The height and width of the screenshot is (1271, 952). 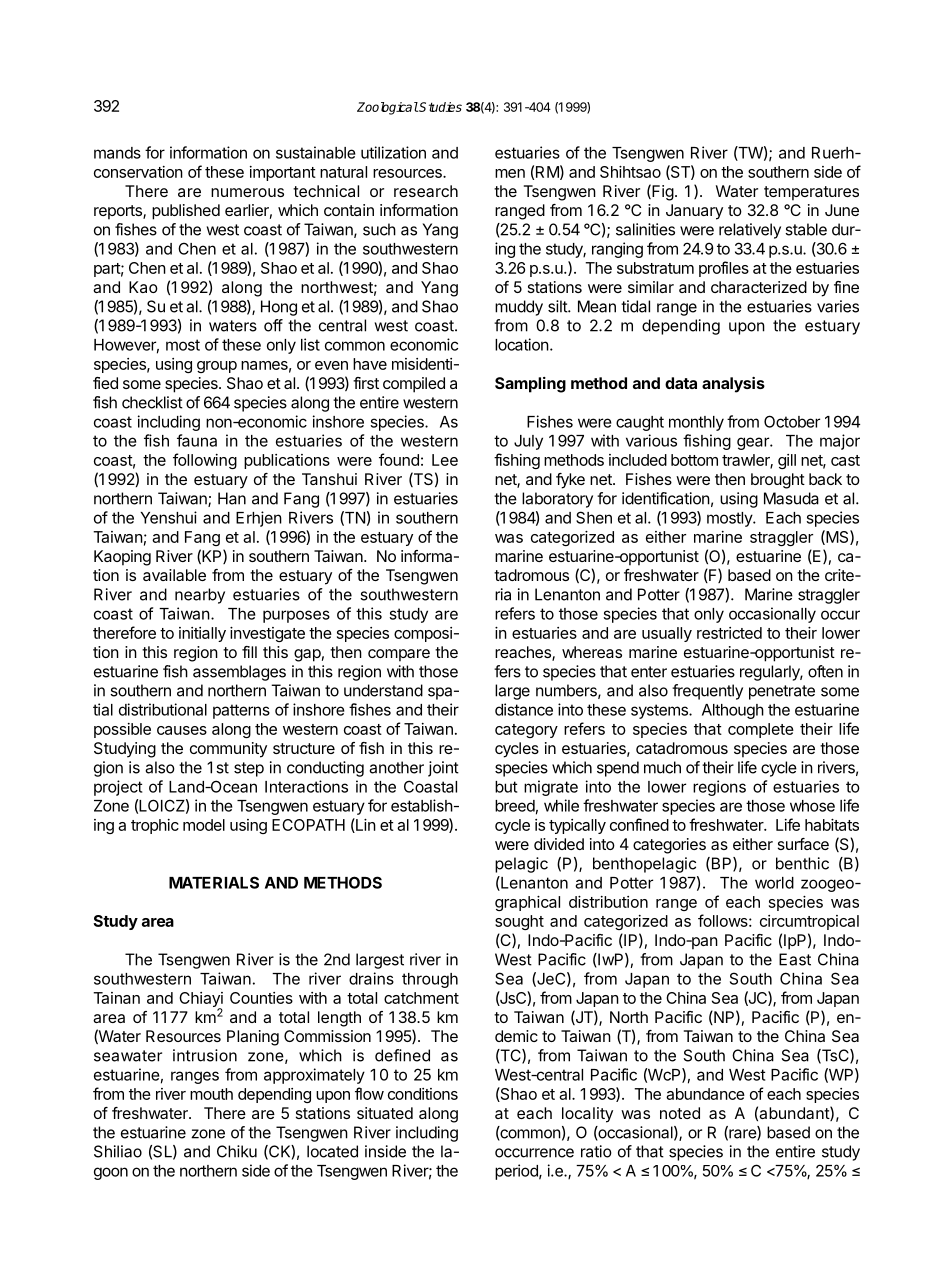 I want to click on temperatures, so click(x=811, y=193).
